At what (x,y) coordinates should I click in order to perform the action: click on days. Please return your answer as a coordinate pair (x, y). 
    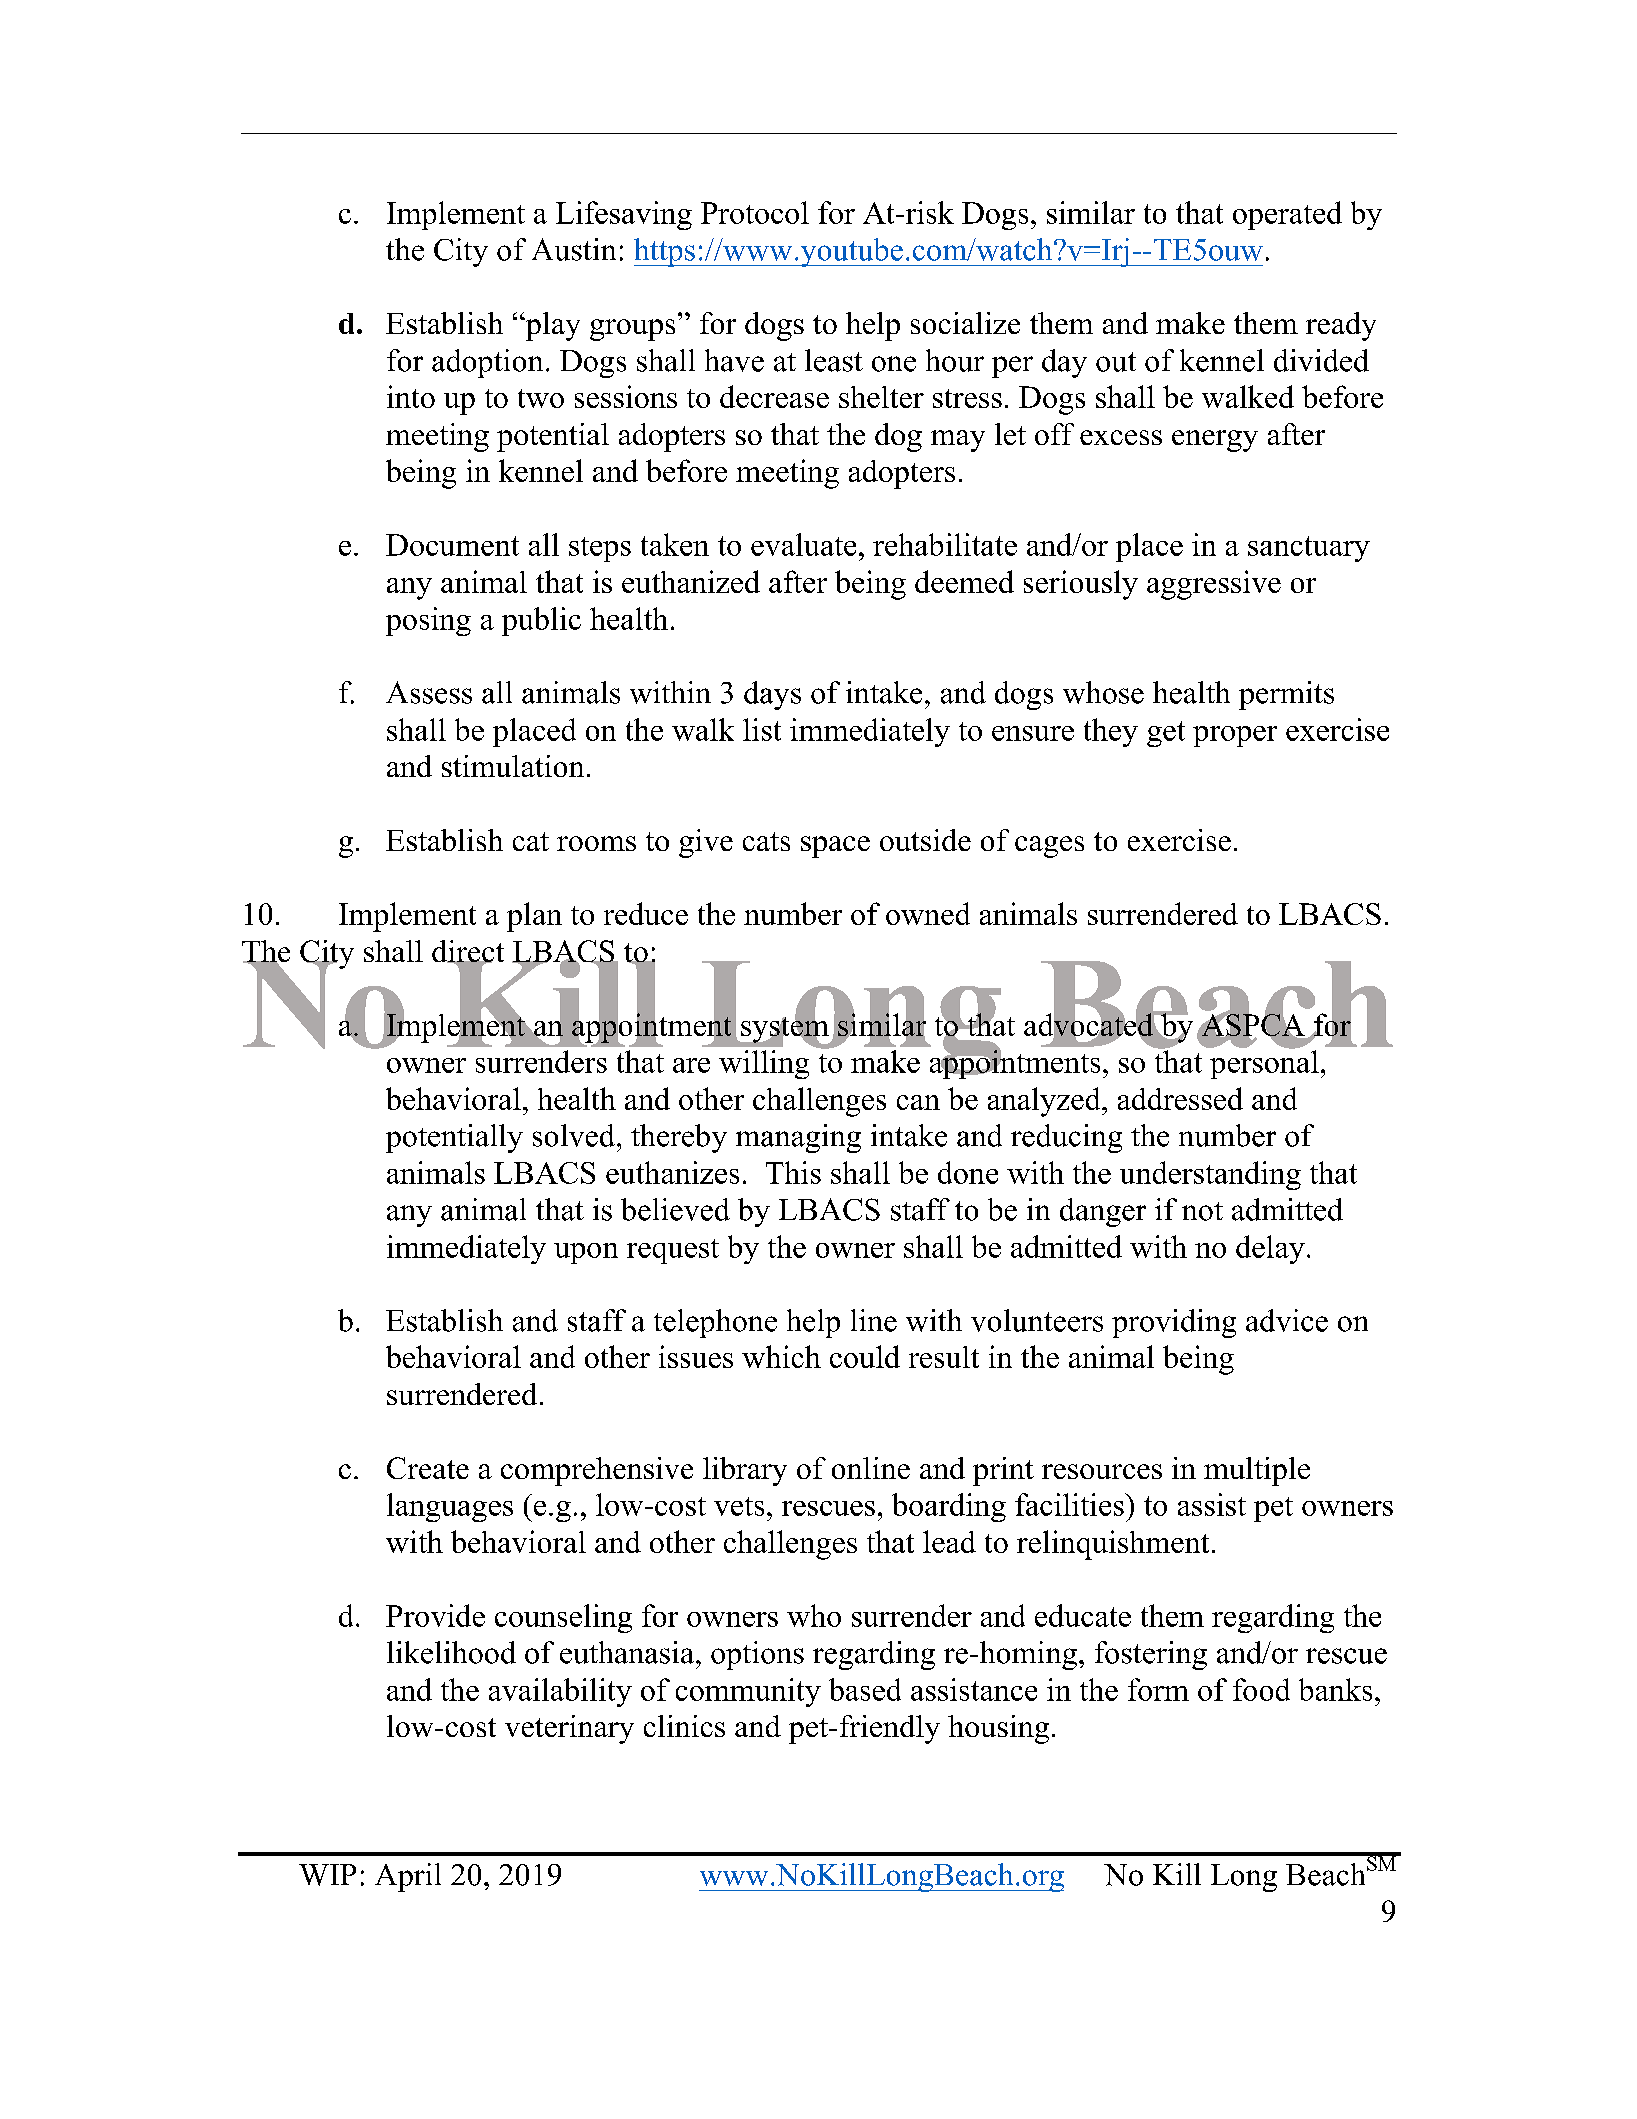
    Looking at the image, I should click on (772, 695).
